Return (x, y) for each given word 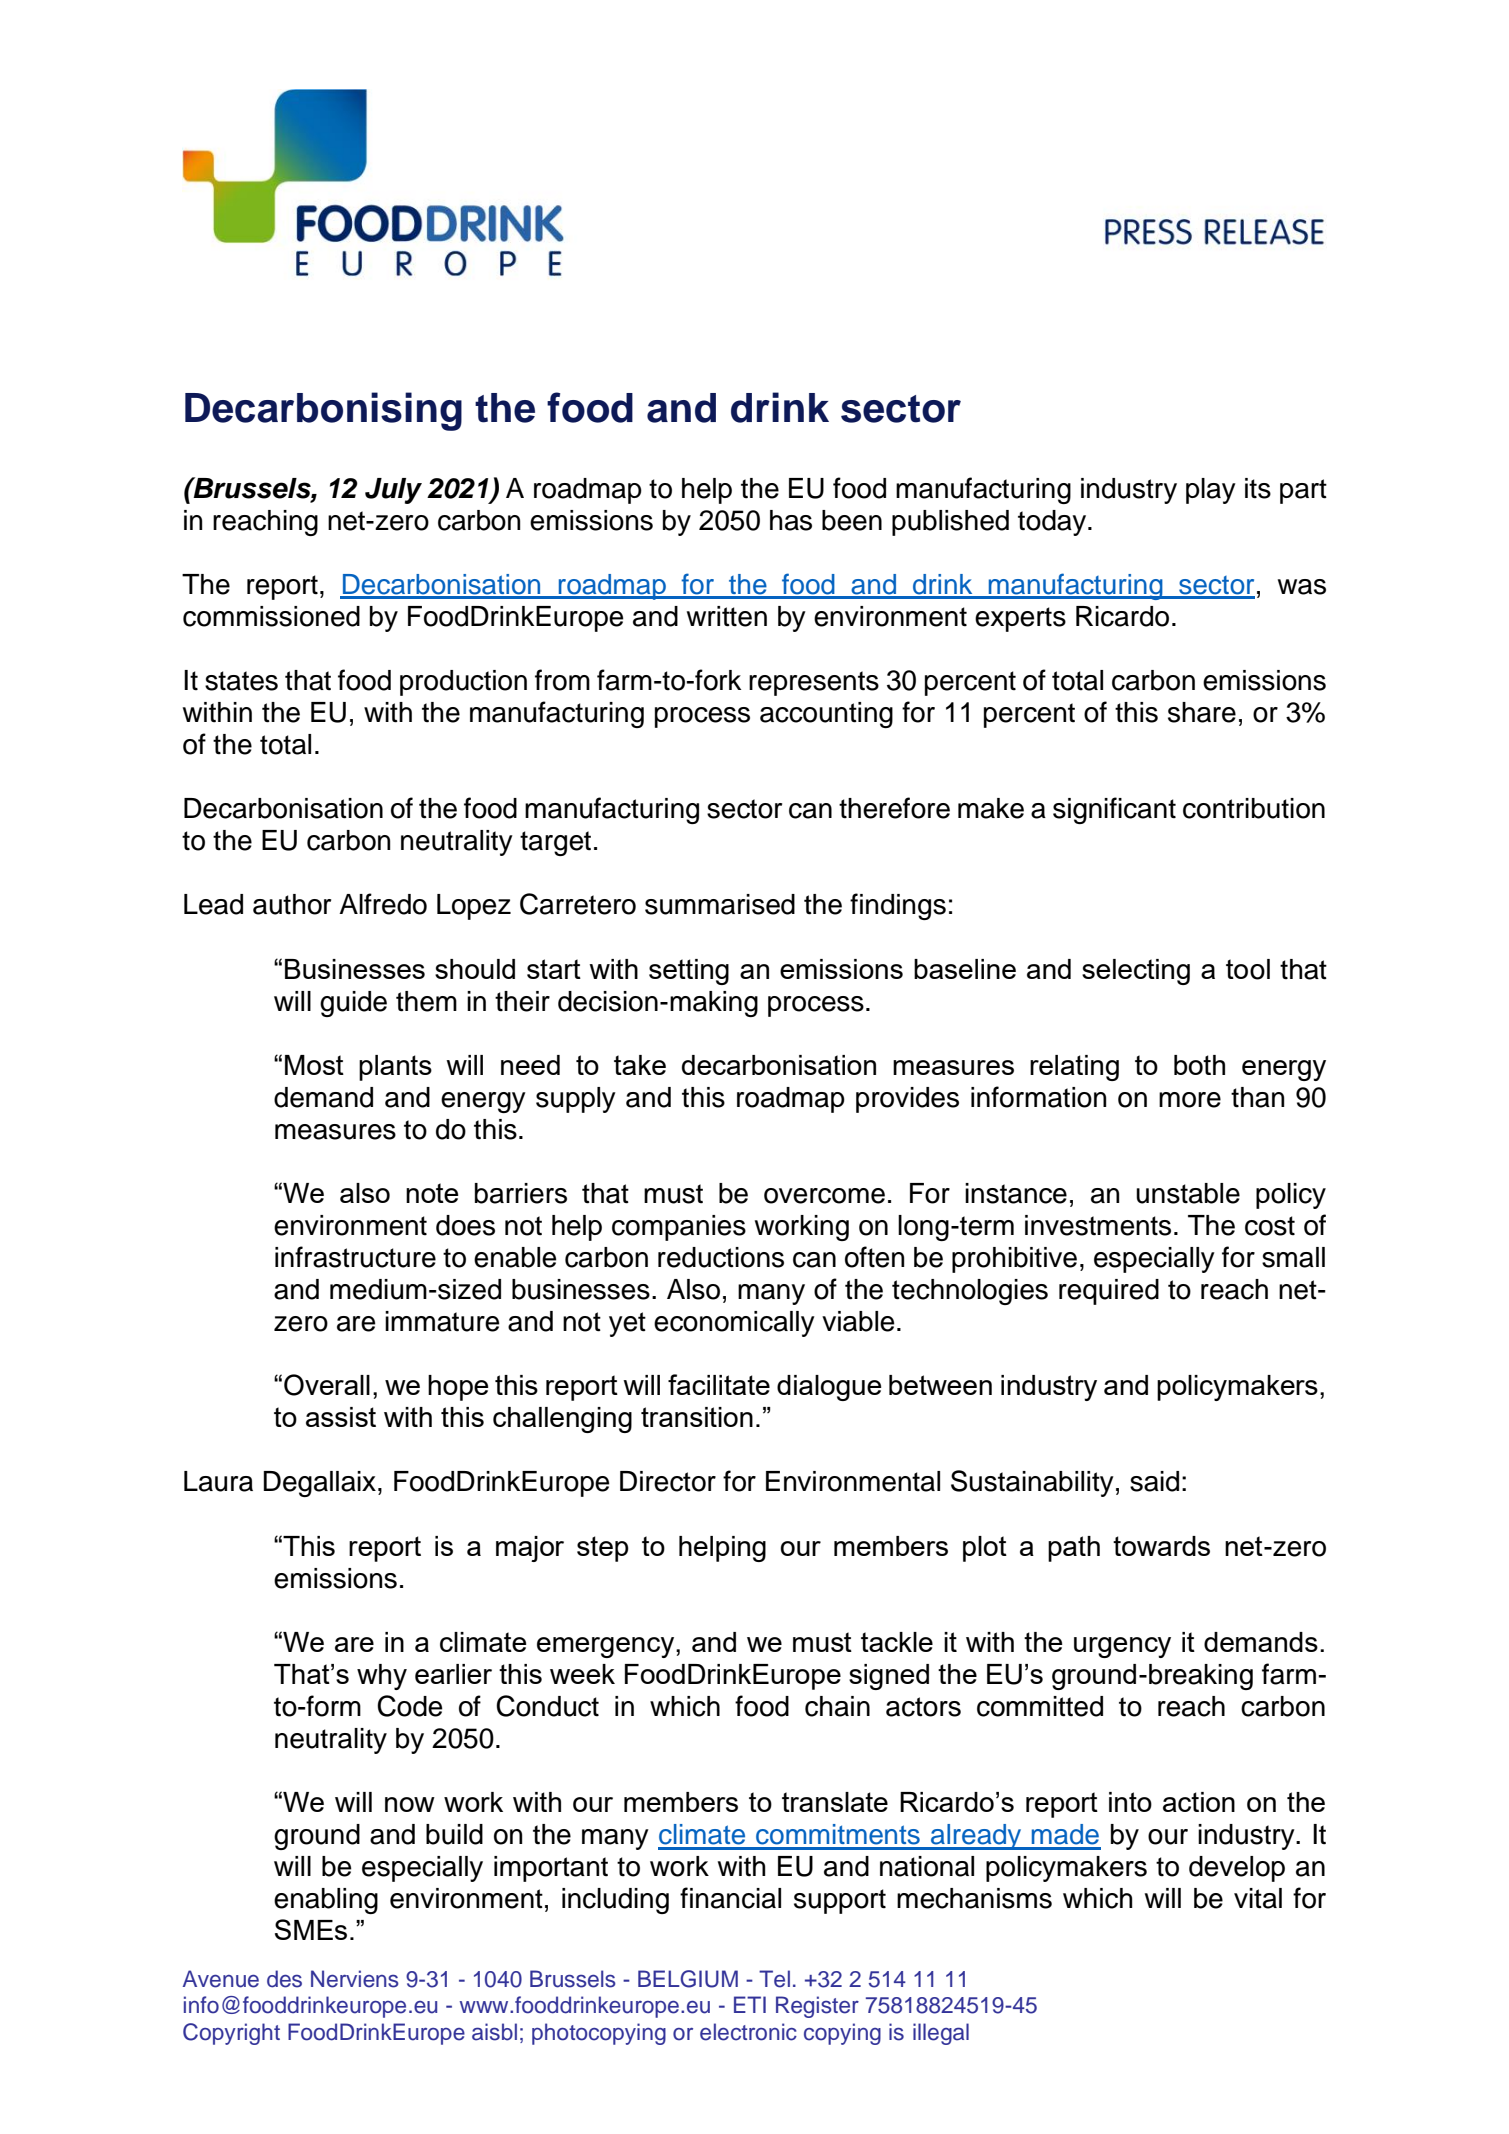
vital (1258, 1898)
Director (668, 1481)
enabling (326, 1901)
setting (689, 972)
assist (341, 1417)
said (1154, 1481)
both (1199, 1065)
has (791, 520)
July (393, 491)
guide (353, 1004)
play (1211, 491)
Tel (774, 1979)
